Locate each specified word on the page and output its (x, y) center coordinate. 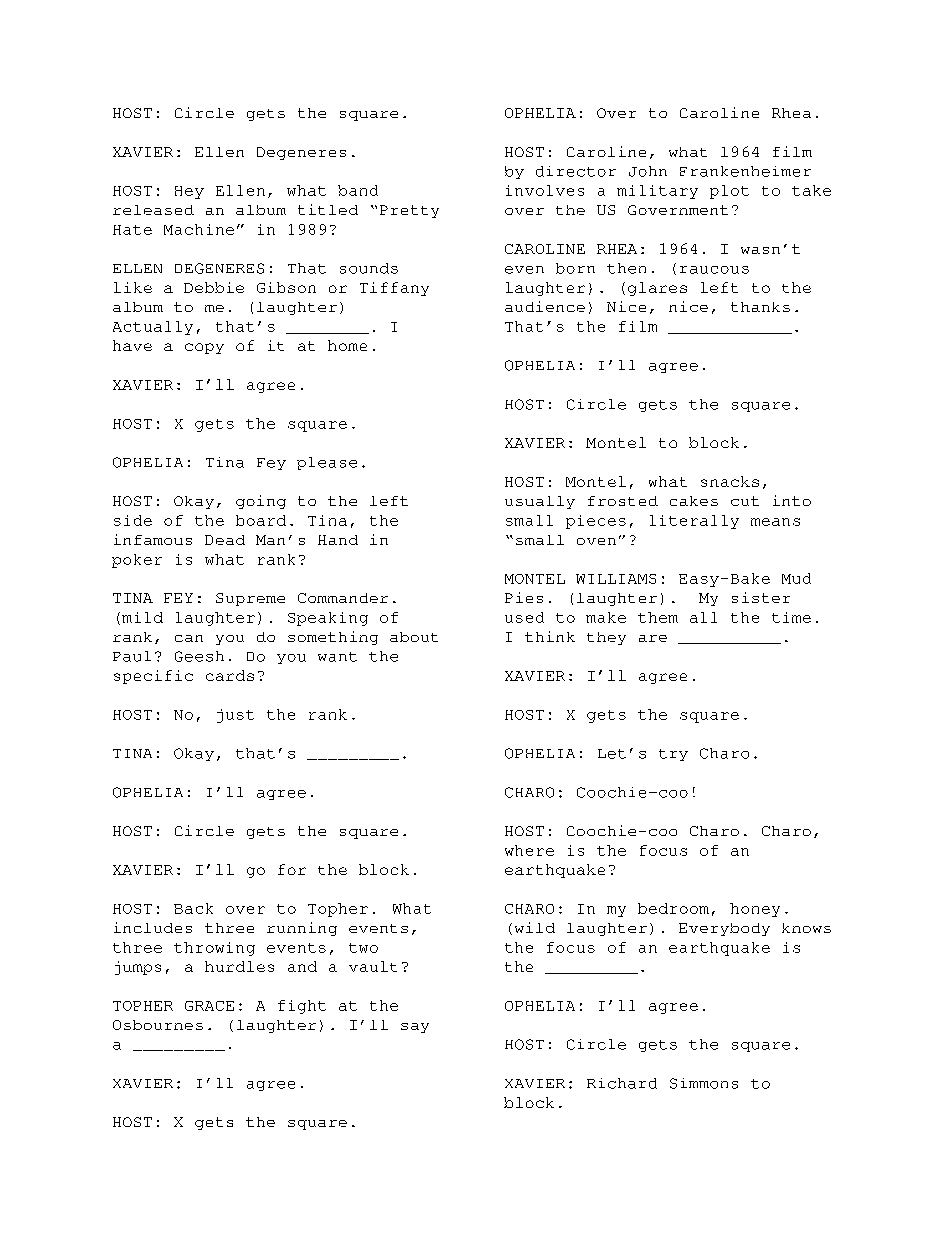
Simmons (704, 1083)
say (415, 1028)
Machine (199, 229)
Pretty (409, 211)
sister (761, 597)
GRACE (209, 1006)
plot (729, 192)
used (524, 617)
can (189, 638)
